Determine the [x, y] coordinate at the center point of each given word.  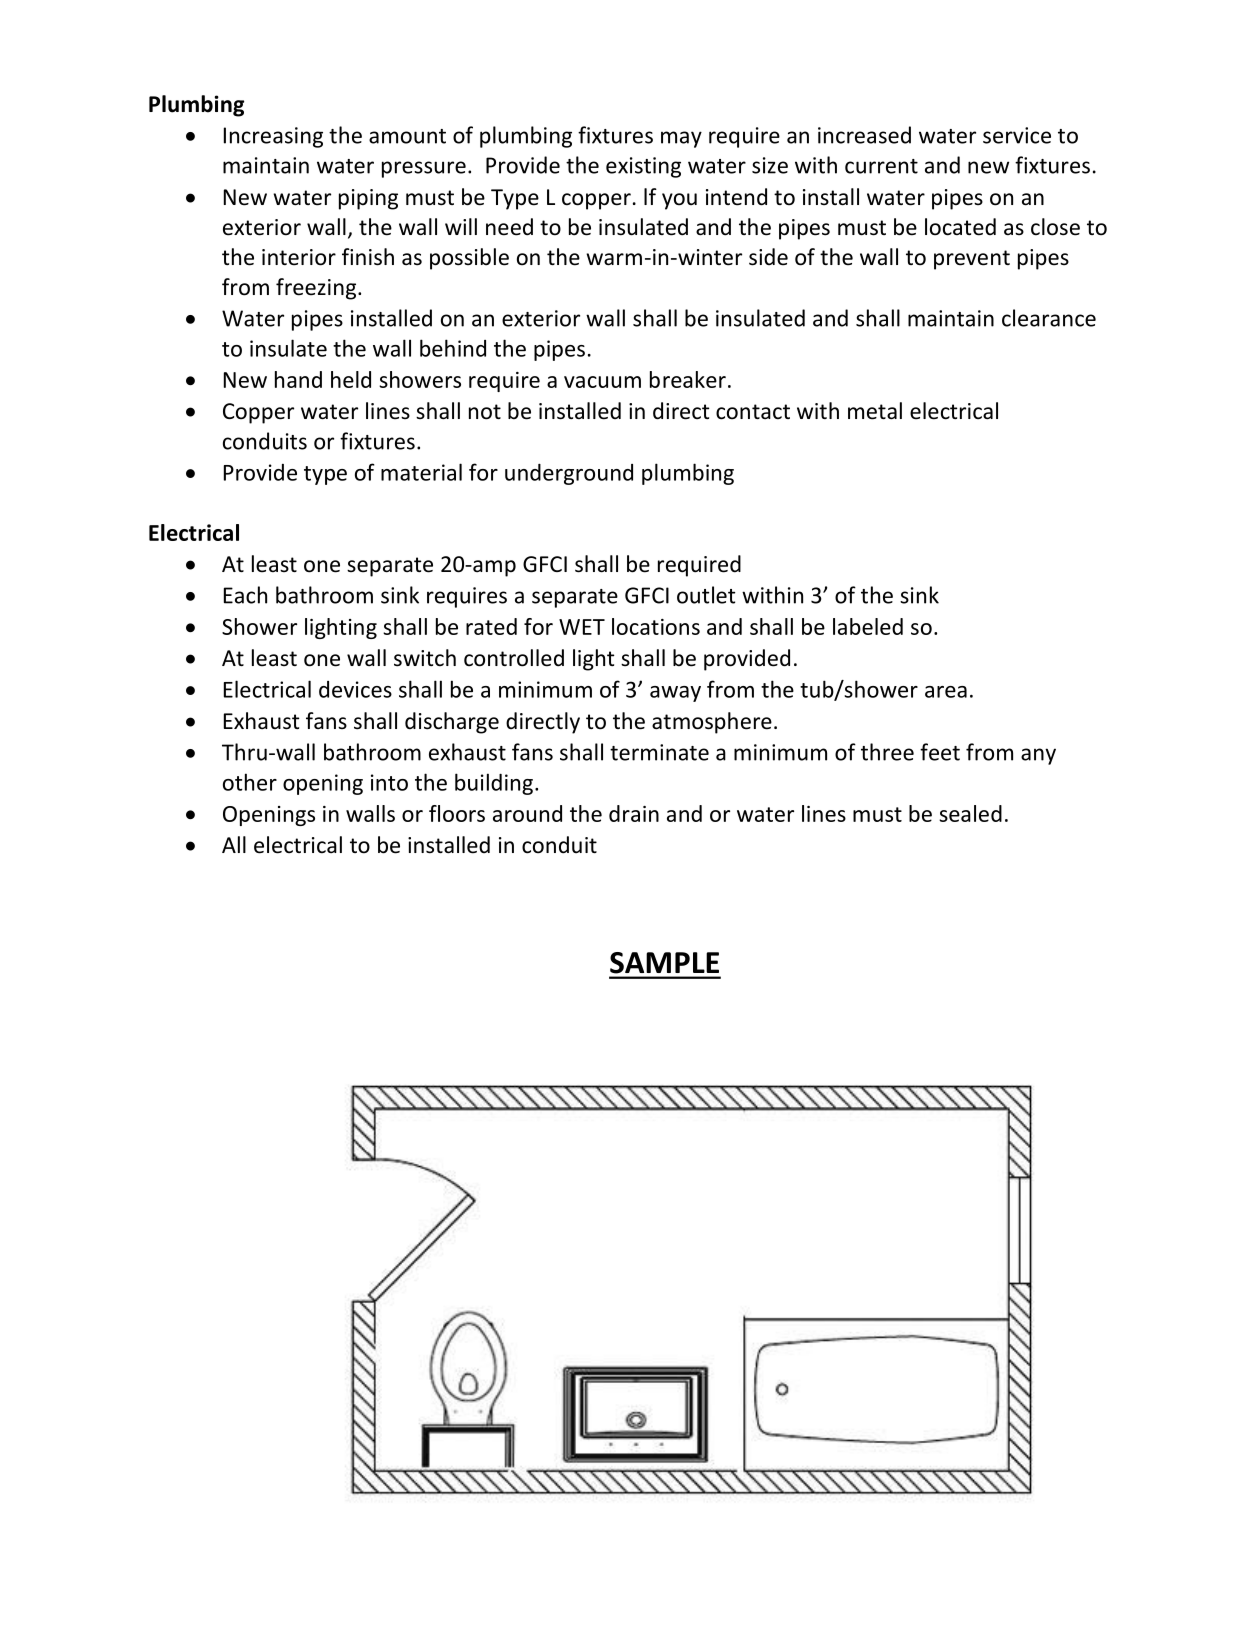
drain [634, 813]
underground [569, 474]
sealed [970, 813]
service [1017, 135]
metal [875, 411]
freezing [317, 289]
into [389, 782]
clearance [1049, 318]
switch [425, 658]
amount [407, 136]
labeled [868, 626]
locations [656, 626]
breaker [688, 379]
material [421, 472]
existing [643, 167]
